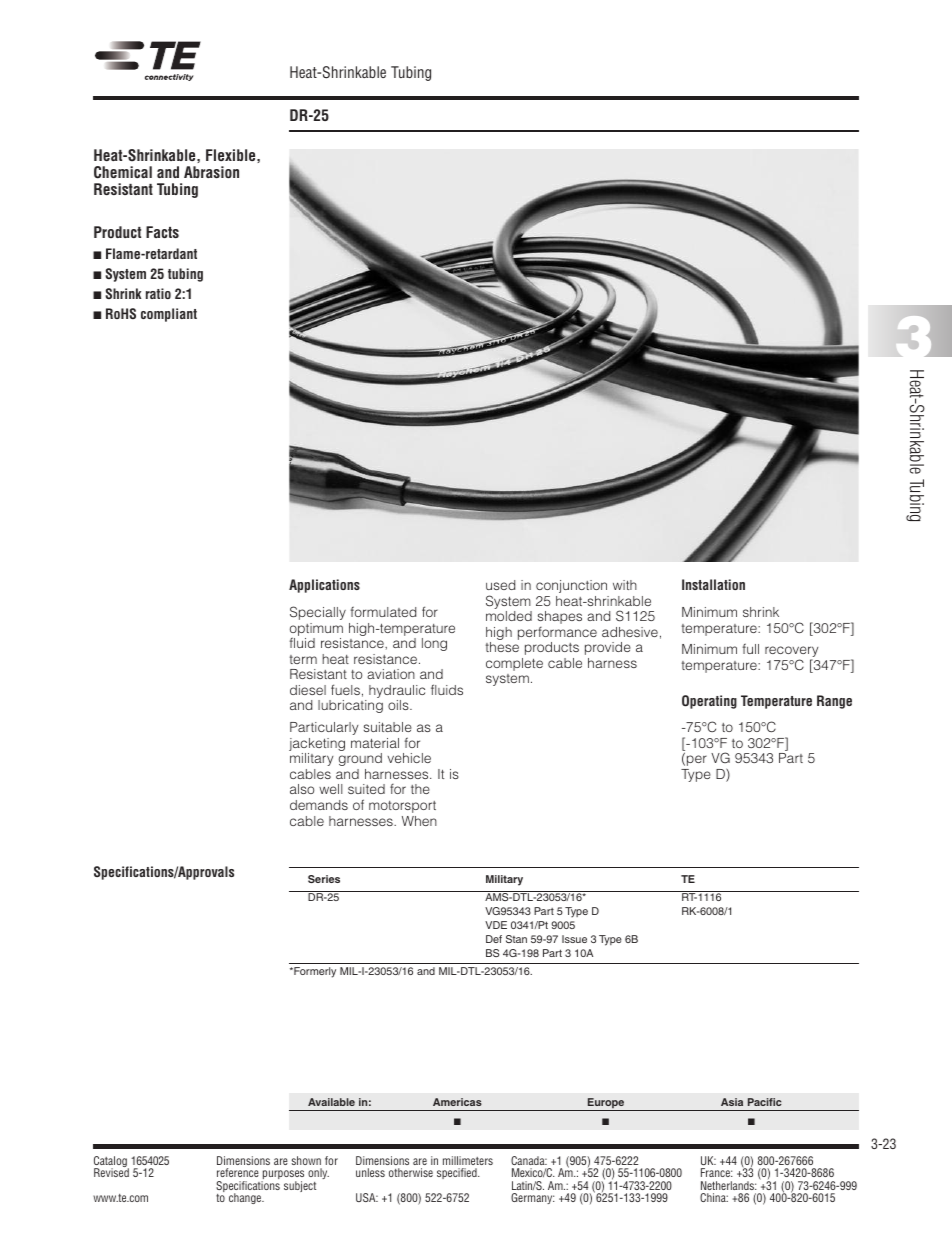 This screenshot has width=952, height=1233. What do you see at coordinates (625, 585) in the screenshot?
I see `with` at bounding box center [625, 585].
